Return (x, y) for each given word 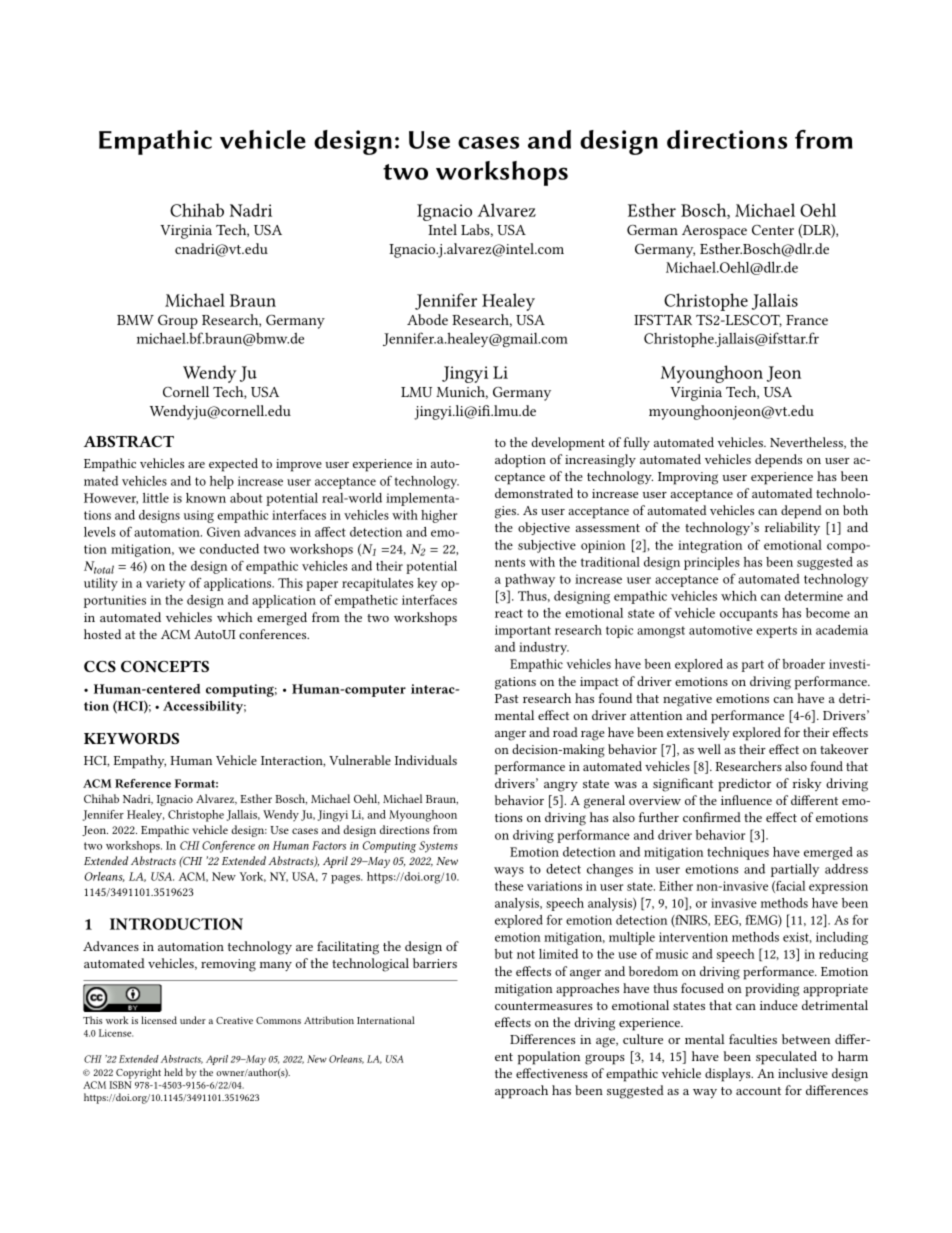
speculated (786, 1058)
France (807, 320)
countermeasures (544, 1006)
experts (776, 632)
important (523, 631)
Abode (427, 319)
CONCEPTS (165, 666)
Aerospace (714, 232)
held (173, 1072)
